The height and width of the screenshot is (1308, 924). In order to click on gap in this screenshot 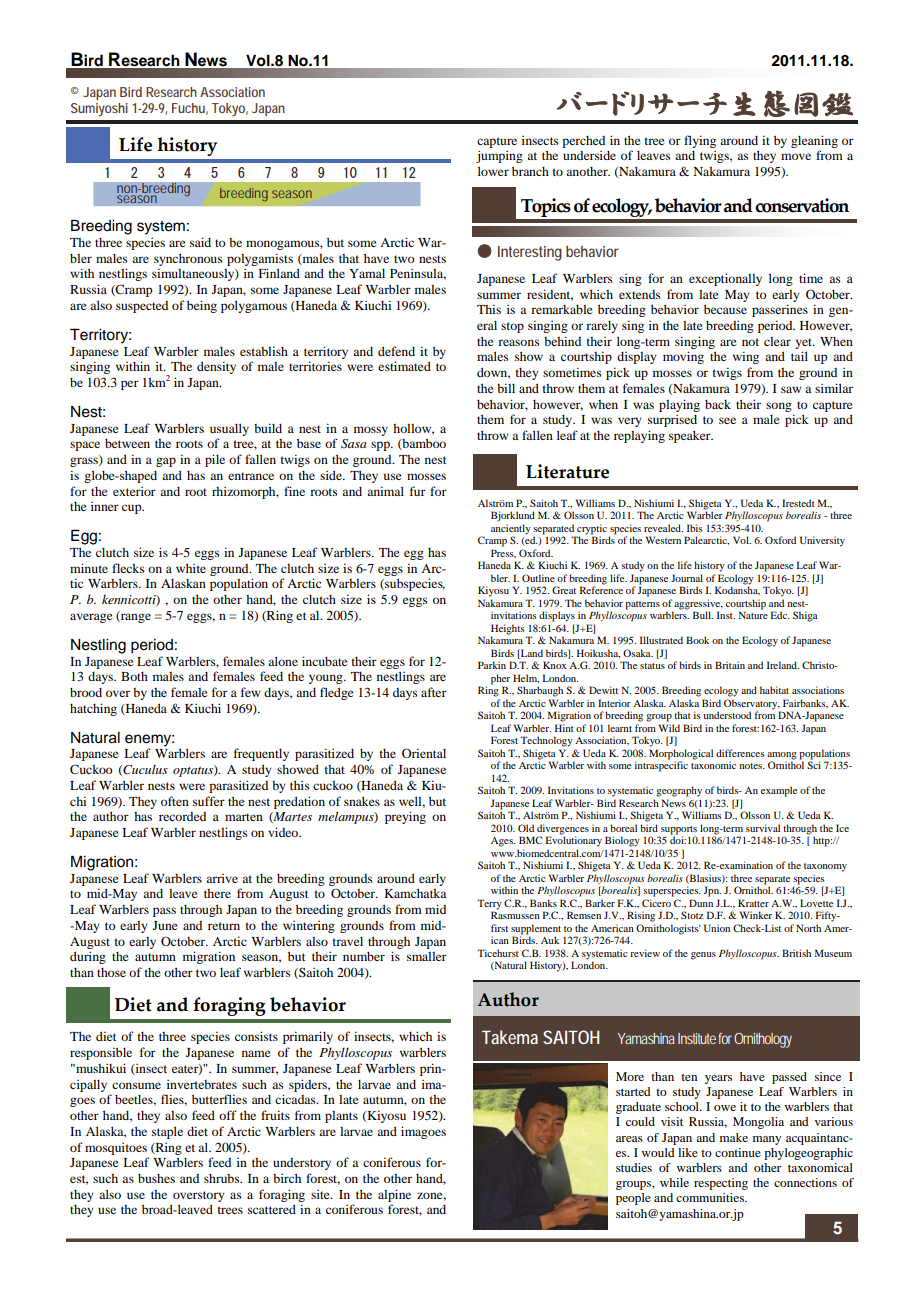, I will do `click(166, 462)`.
